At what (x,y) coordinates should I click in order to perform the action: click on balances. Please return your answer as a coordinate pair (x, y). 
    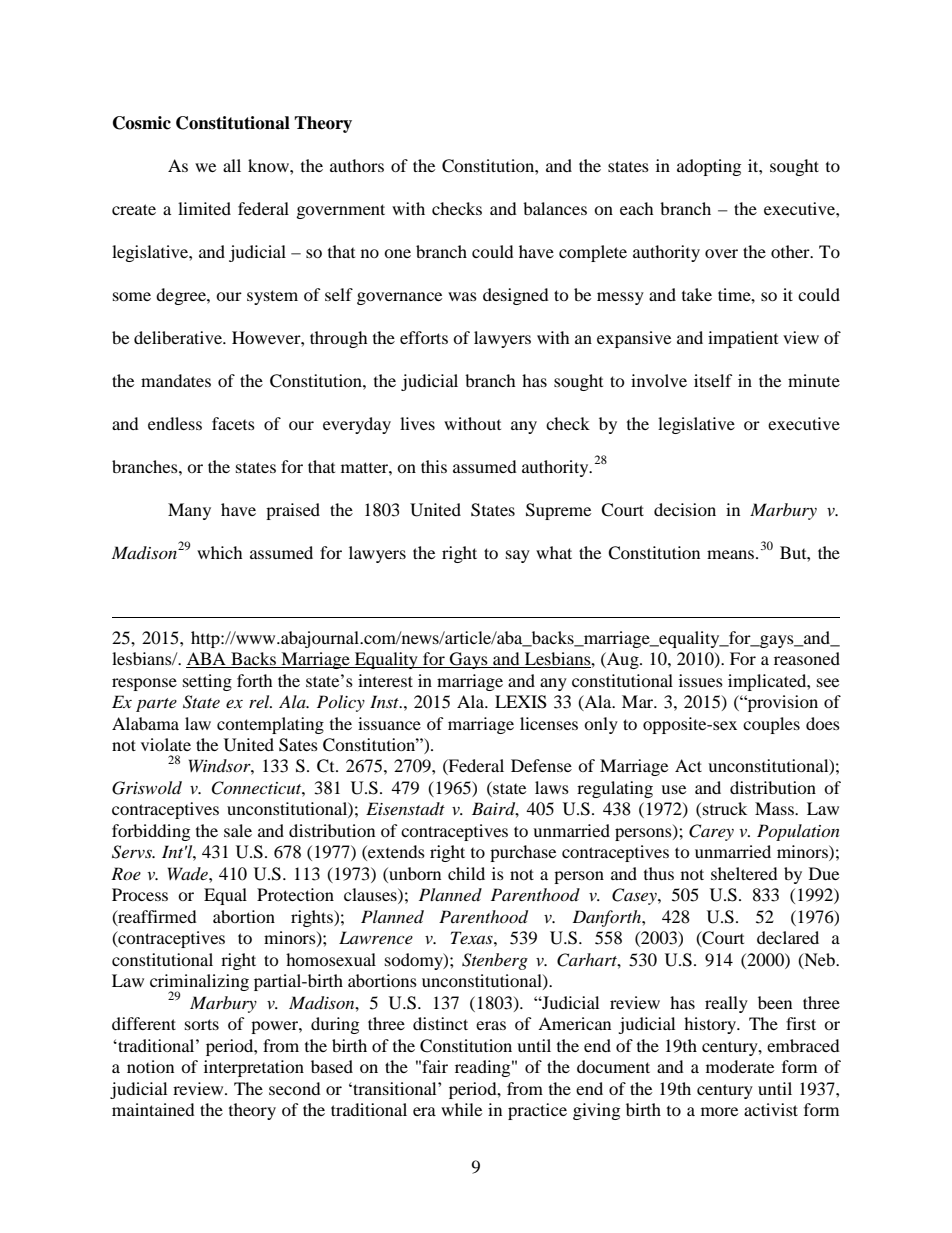
    Looking at the image, I should click on (555, 208).
